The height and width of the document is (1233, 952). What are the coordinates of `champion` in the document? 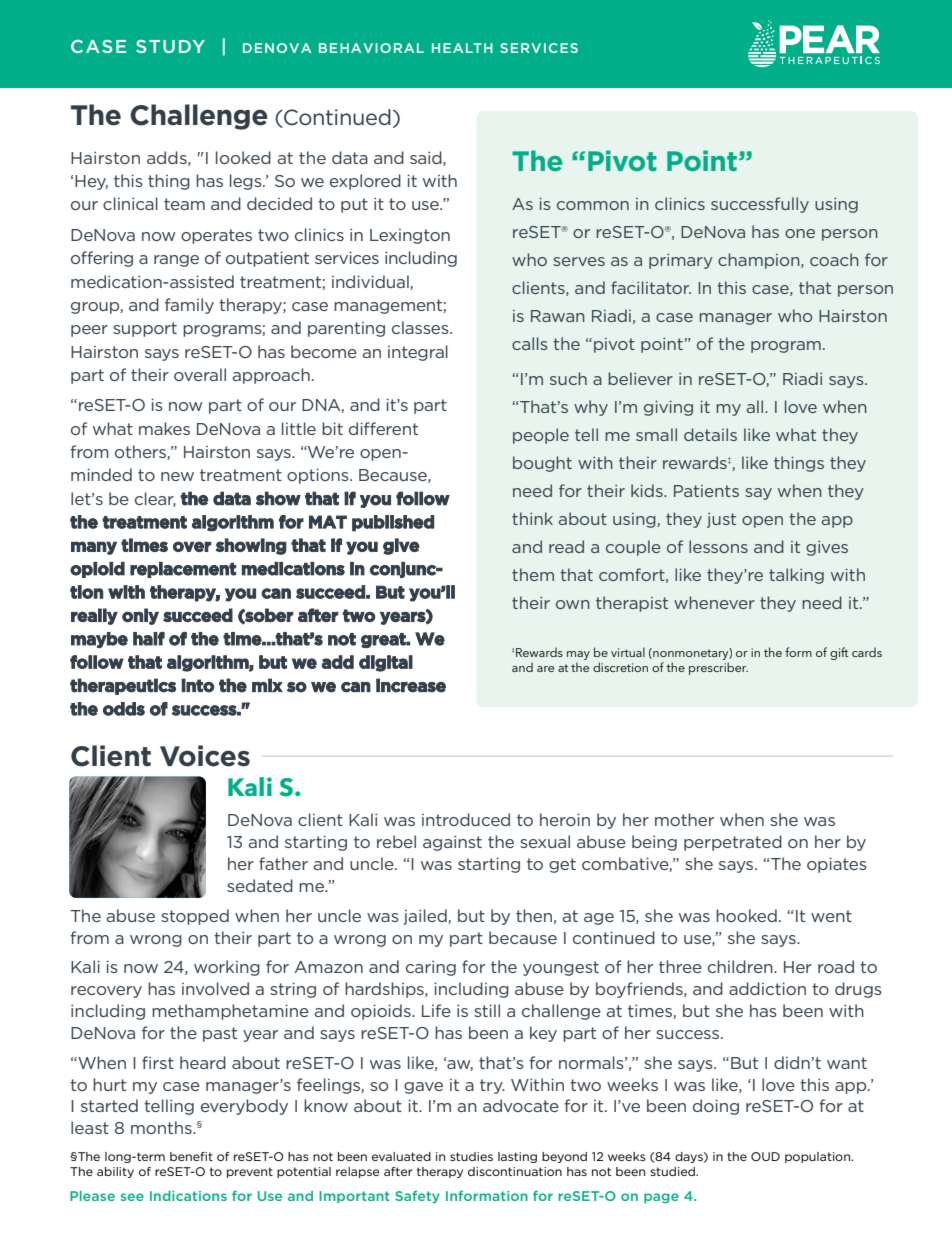 It's located at (760, 261).
